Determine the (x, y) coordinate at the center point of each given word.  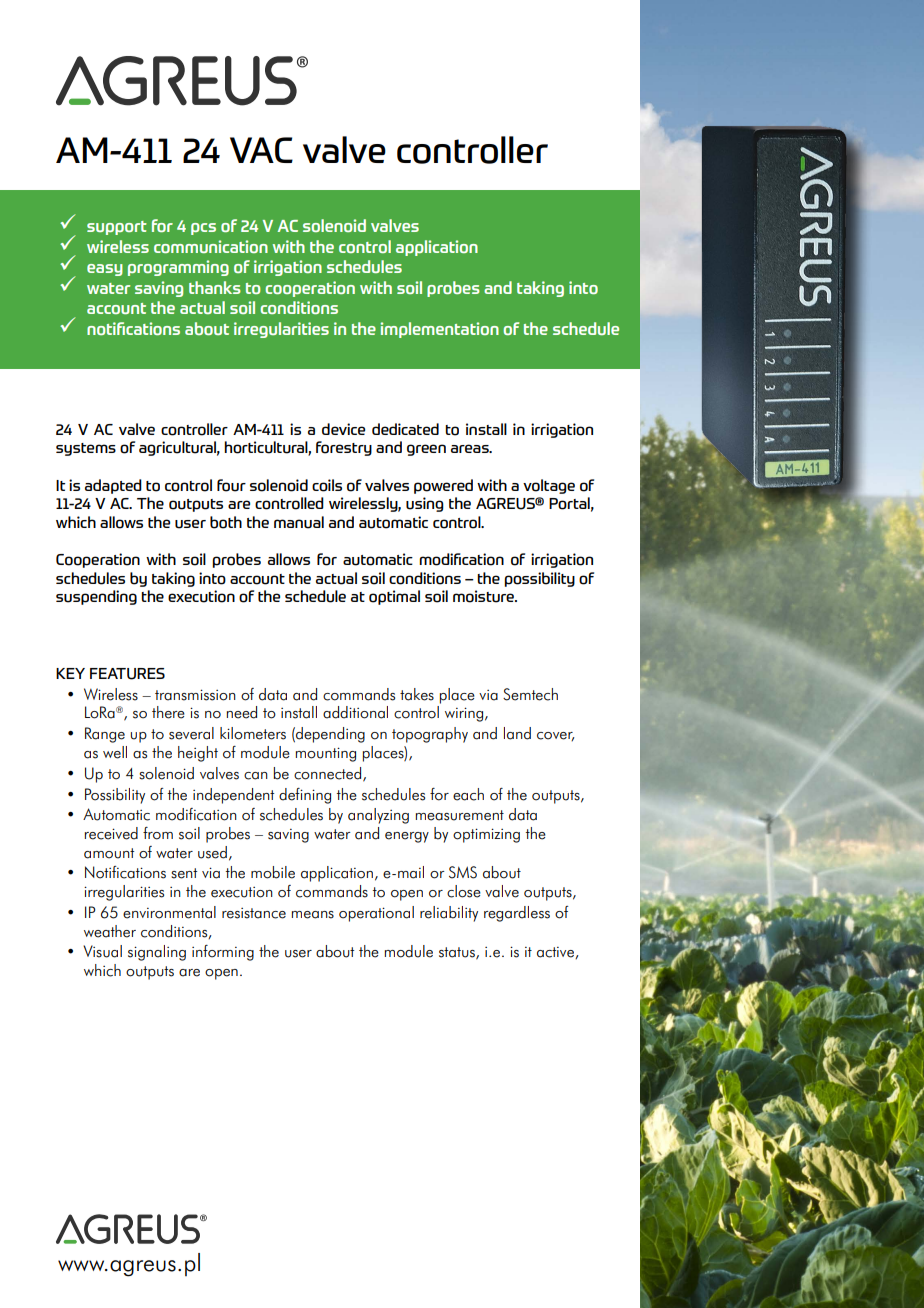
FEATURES (127, 674)
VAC (261, 150)
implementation (439, 330)
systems (86, 449)
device (343, 429)
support (117, 228)
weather (110, 931)
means (313, 915)
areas (471, 448)
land (517, 733)
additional (355, 712)
